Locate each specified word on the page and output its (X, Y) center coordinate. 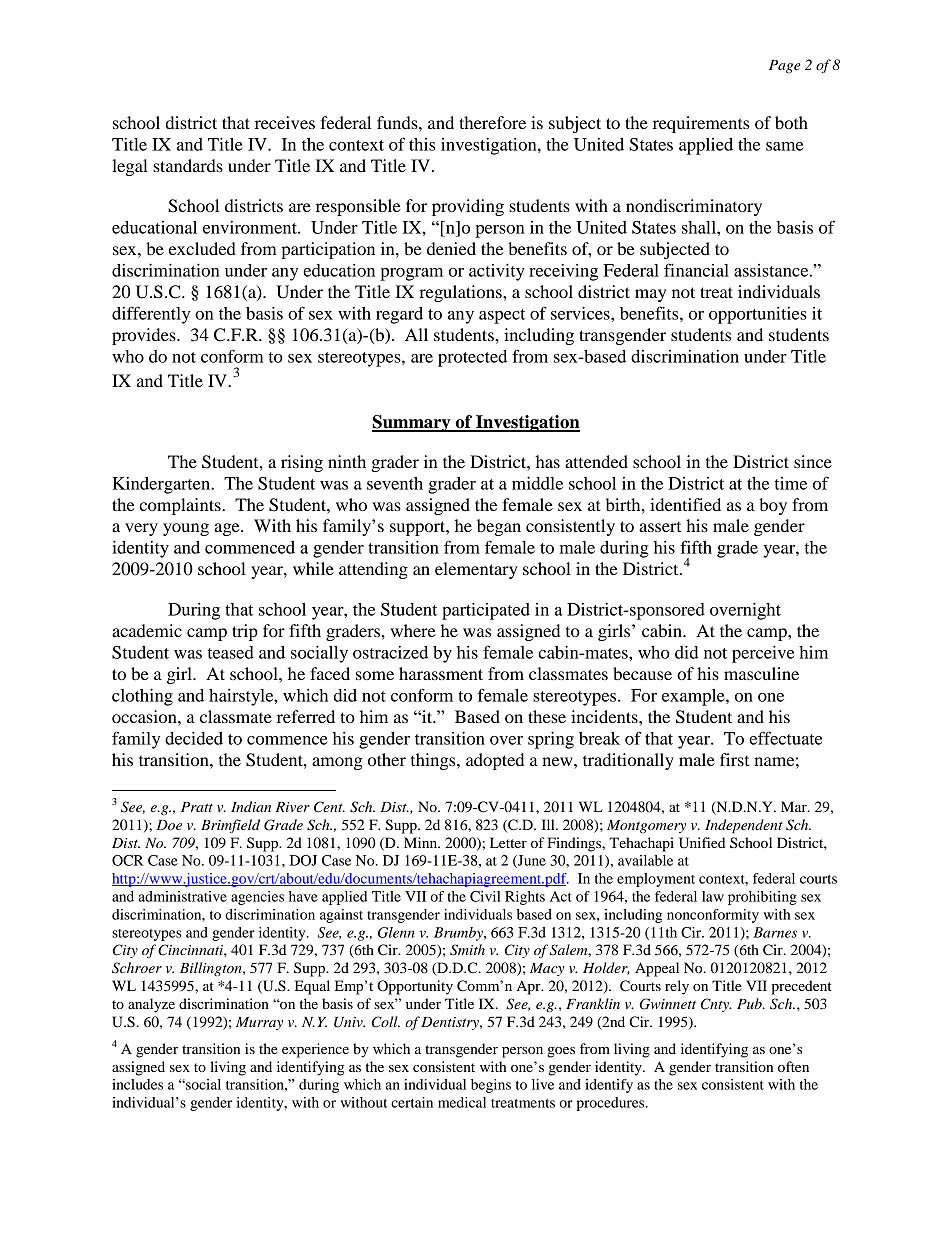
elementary (476, 570)
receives (285, 122)
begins (491, 1086)
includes (137, 1084)
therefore (492, 122)
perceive (763, 654)
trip (245, 632)
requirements (701, 124)
